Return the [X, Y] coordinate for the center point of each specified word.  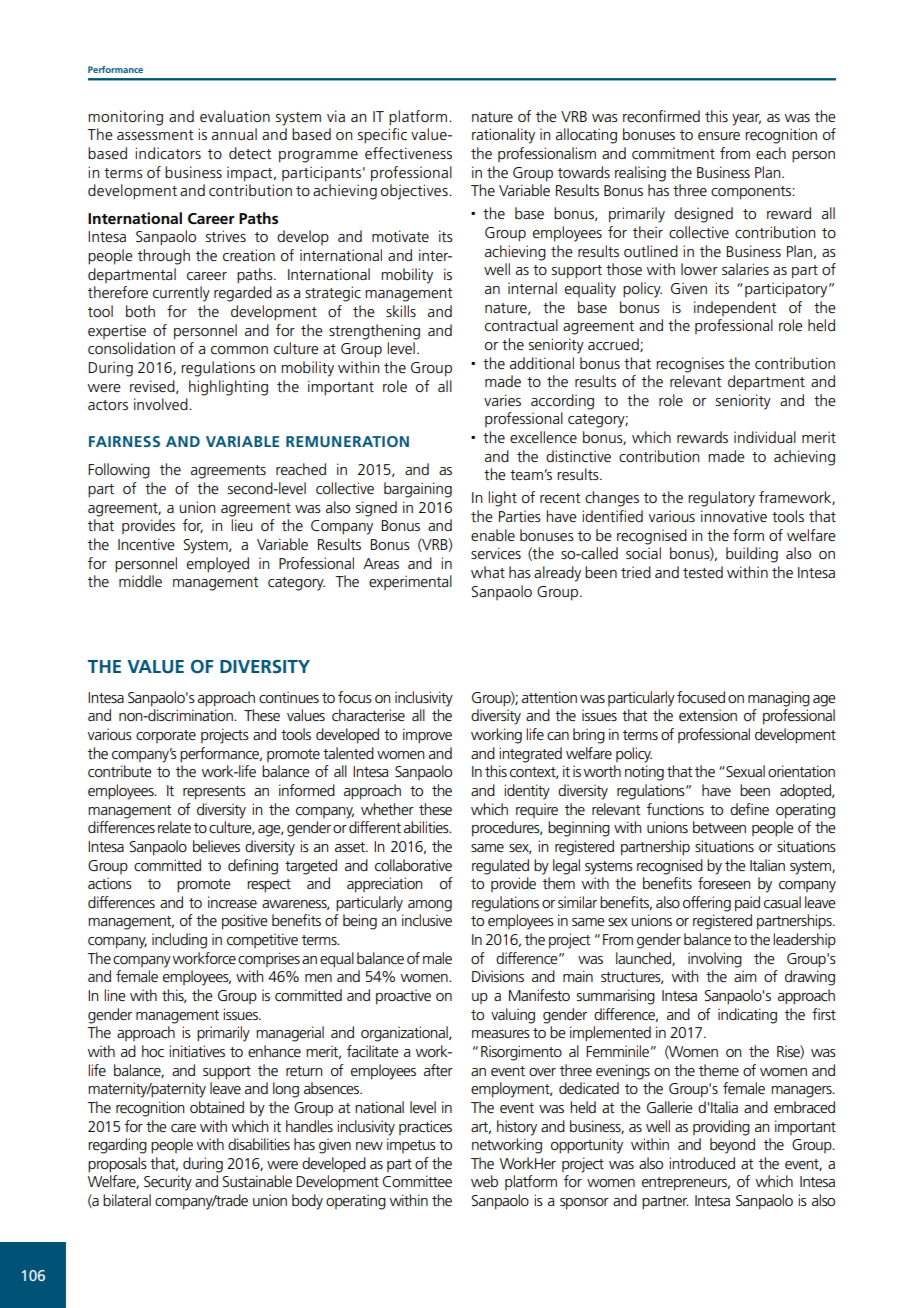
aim [745, 976]
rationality [503, 136]
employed [218, 565]
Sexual [744, 771]
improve [427, 736]
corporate [166, 736]
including [179, 941]
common [239, 350]
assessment [155, 135]
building [752, 555]
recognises [690, 365]
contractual [521, 325]
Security [168, 1183]
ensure [719, 136]
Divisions [498, 976]
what [488, 572]
